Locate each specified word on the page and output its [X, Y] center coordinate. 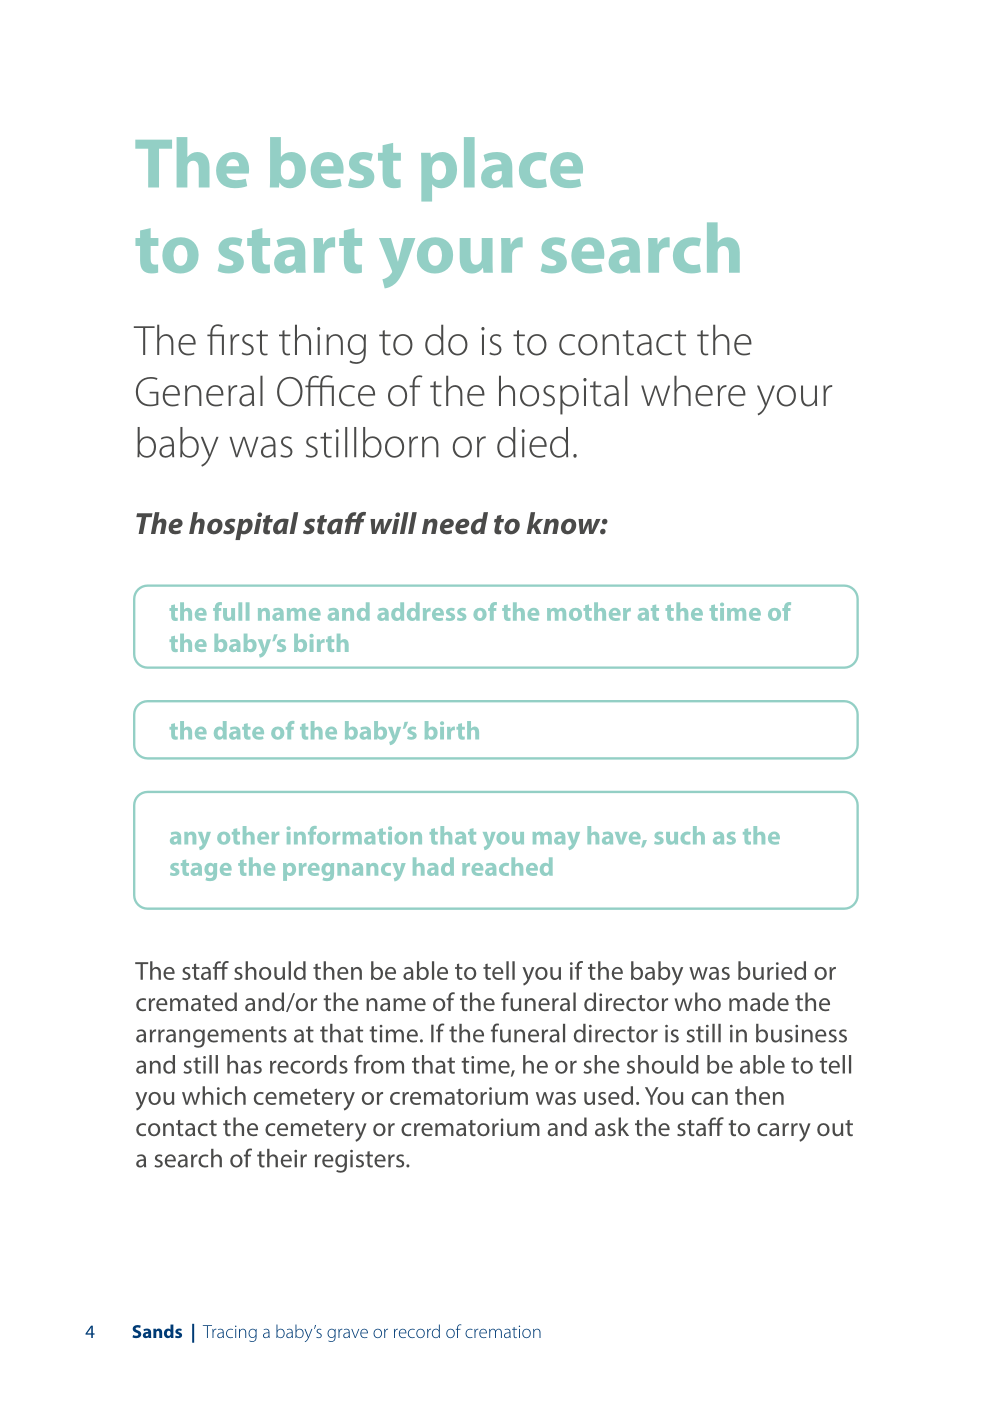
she [601, 1064]
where [693, 391]
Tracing [230, 1333]
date [239, 730]
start [290, 250]
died [532, 442]
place [502, 169]
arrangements [211, 1037]
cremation [503, 1331]
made [759, 1001]
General [199, 391]
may [556, 841]
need [455, 523]
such [679, 835]
